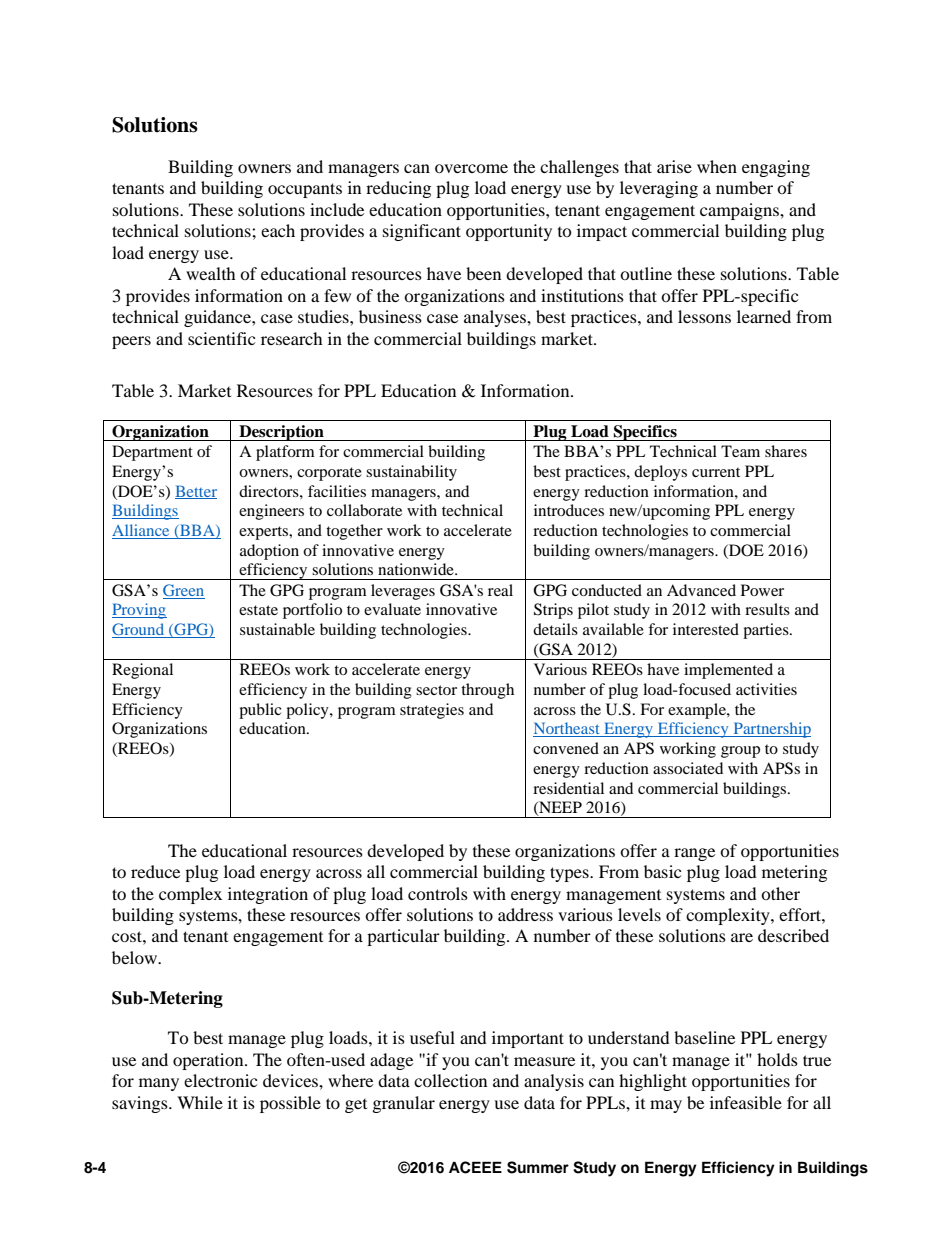  Describe the element at coordinates (728, 671) in the screenshot. I see `implemented` at that location.
